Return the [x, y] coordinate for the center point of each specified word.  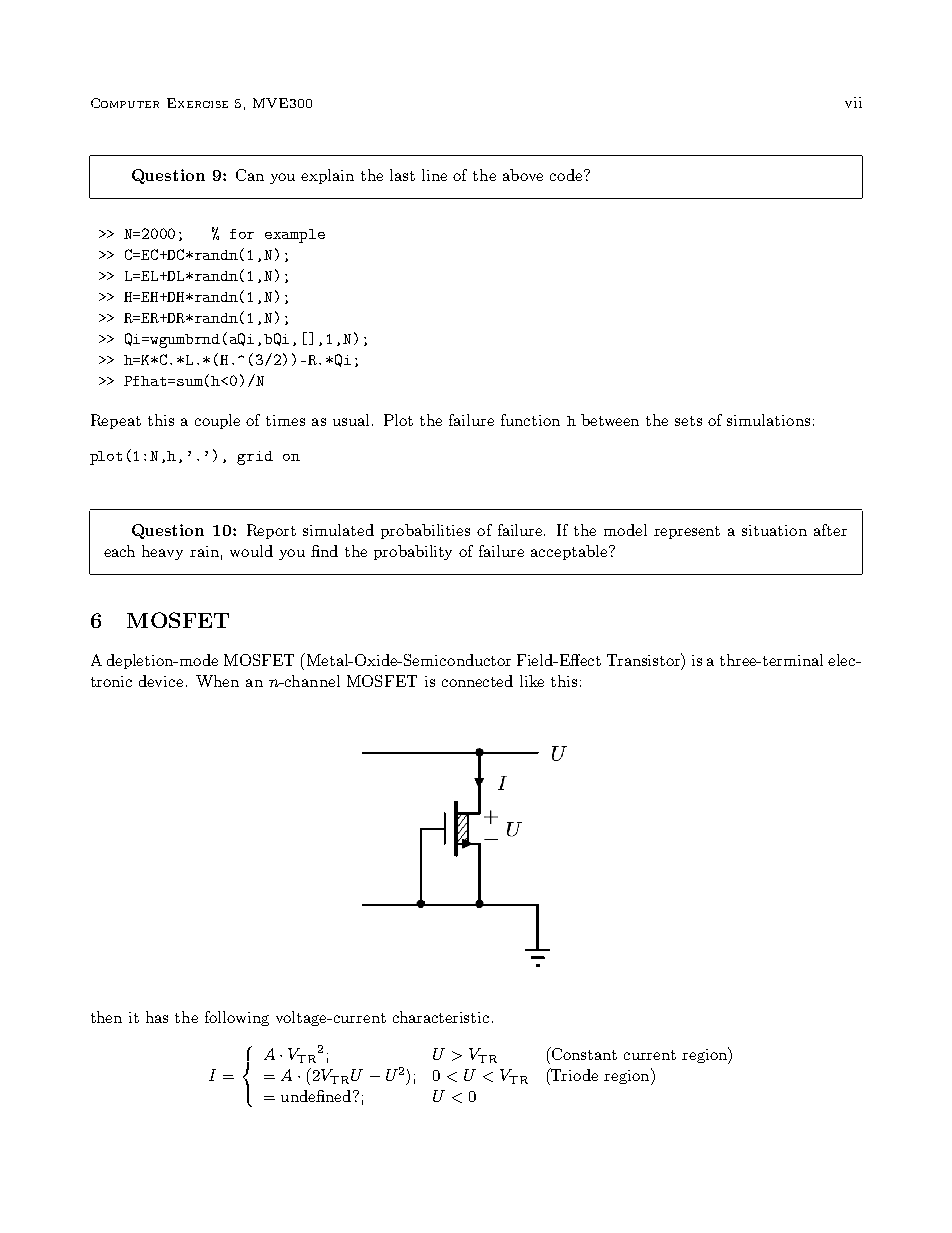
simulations [768, 420]
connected [477, 681]
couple [217, 421]
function [530, 420]
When [217, 681]
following [237, 1018]
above [523, 175]
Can [250, 175]
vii [853, 102]
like [532, 681]
